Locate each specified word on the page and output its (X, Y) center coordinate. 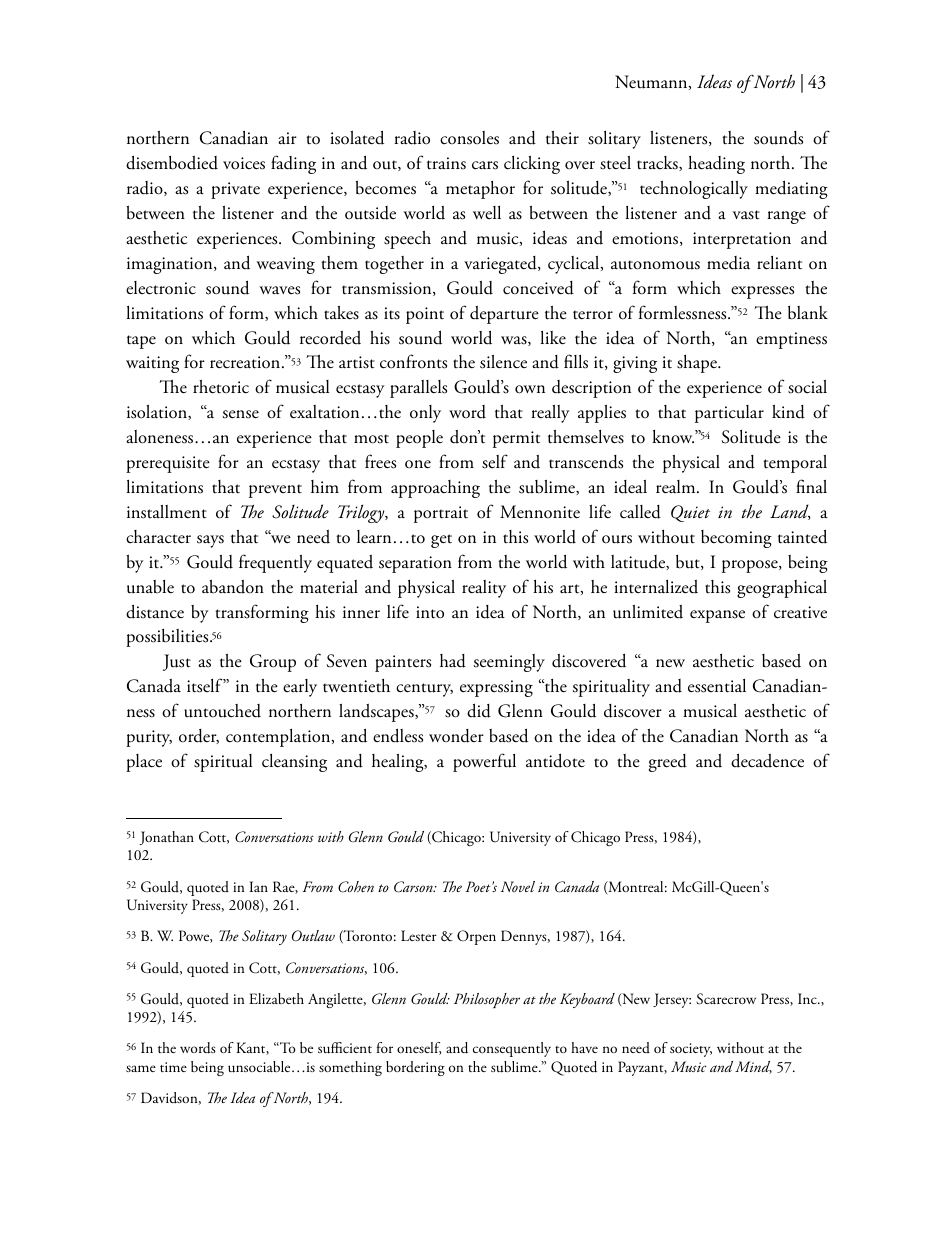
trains (446, 163)
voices (244, 163)
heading (716, 165)
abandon (233, 586)
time (173, 1067)
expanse (717, 616)
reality (484, 589)
